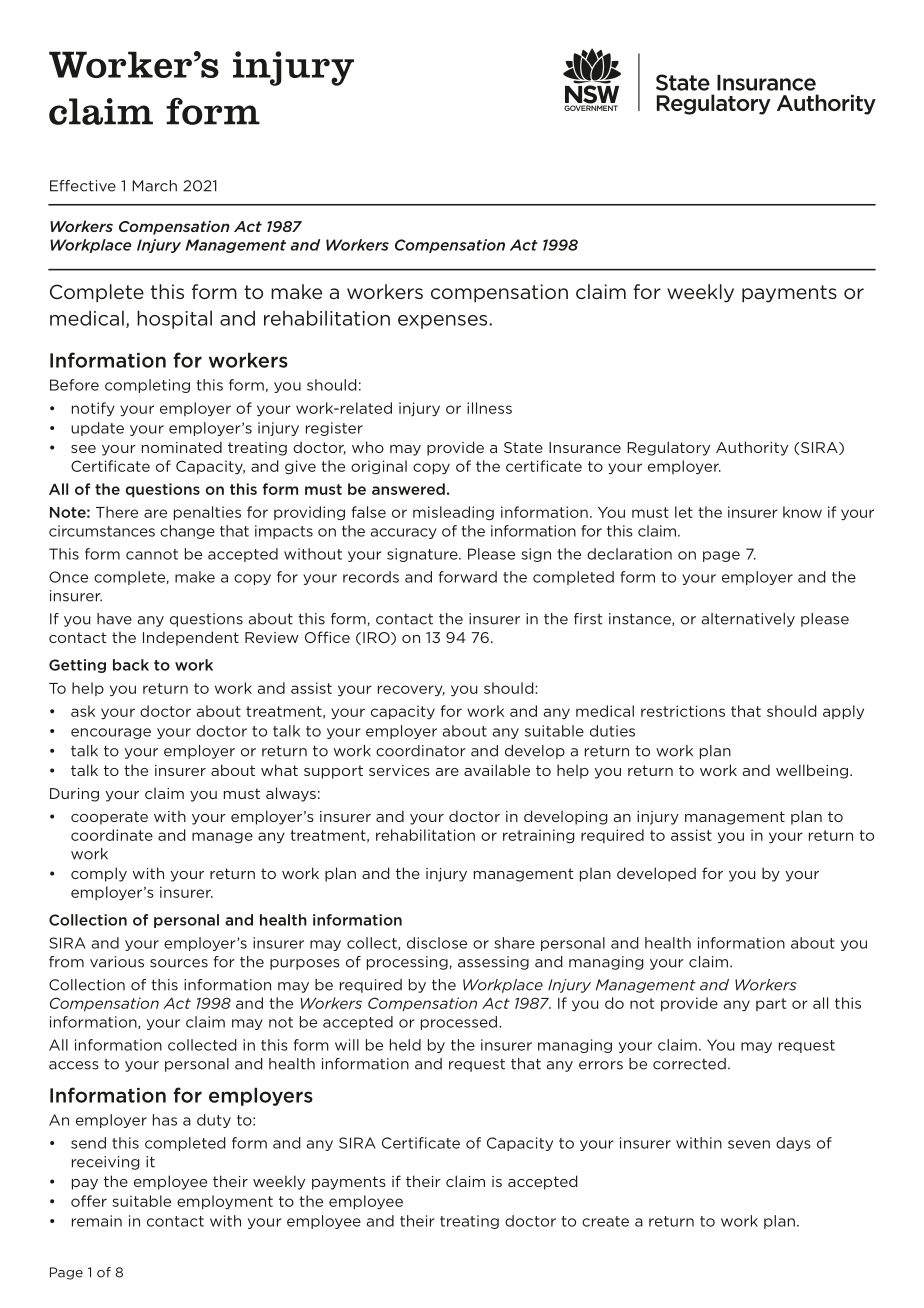 The width and height of the screenshot is (924, 1308). I want to click on available, so click(497, 770).
